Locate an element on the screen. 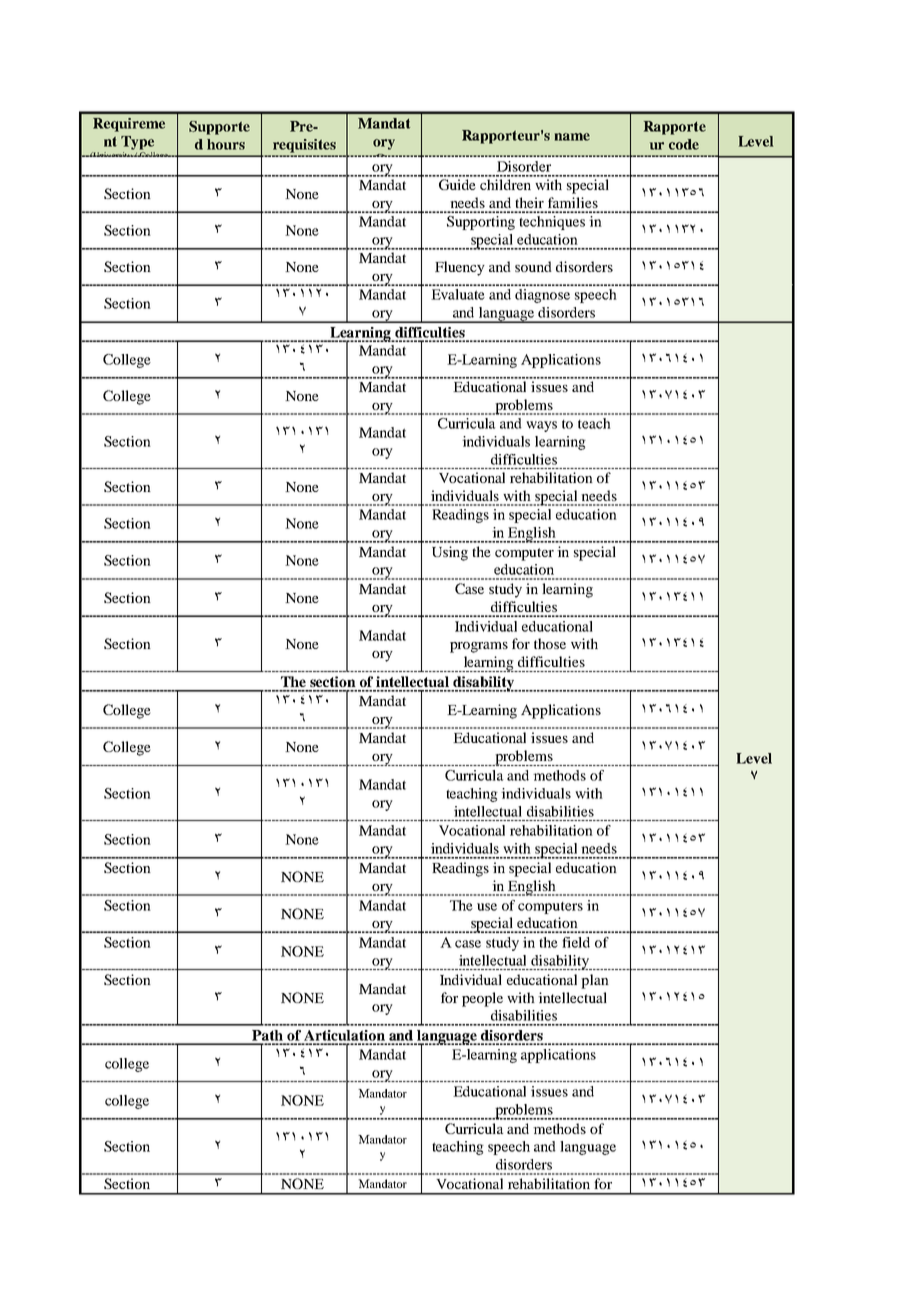 The height and width of the screenshot is (1308, 924). hours is located at coordinates (226, 144).
